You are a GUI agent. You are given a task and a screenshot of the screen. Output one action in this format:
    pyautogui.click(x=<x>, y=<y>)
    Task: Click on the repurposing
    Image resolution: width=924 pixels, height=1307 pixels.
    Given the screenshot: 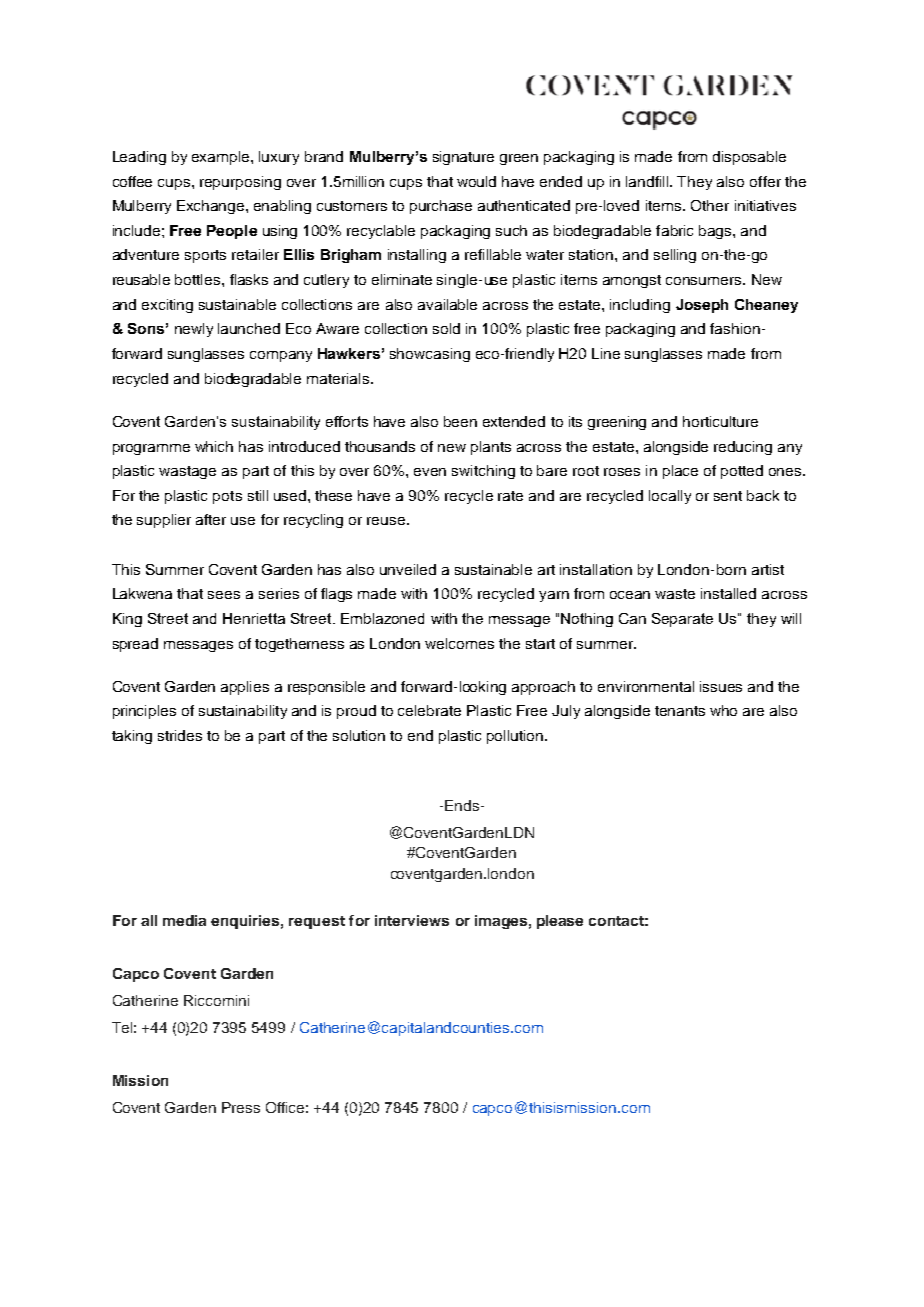 What is the action you would take?
    pyautogui.click(x=240, y=183)
